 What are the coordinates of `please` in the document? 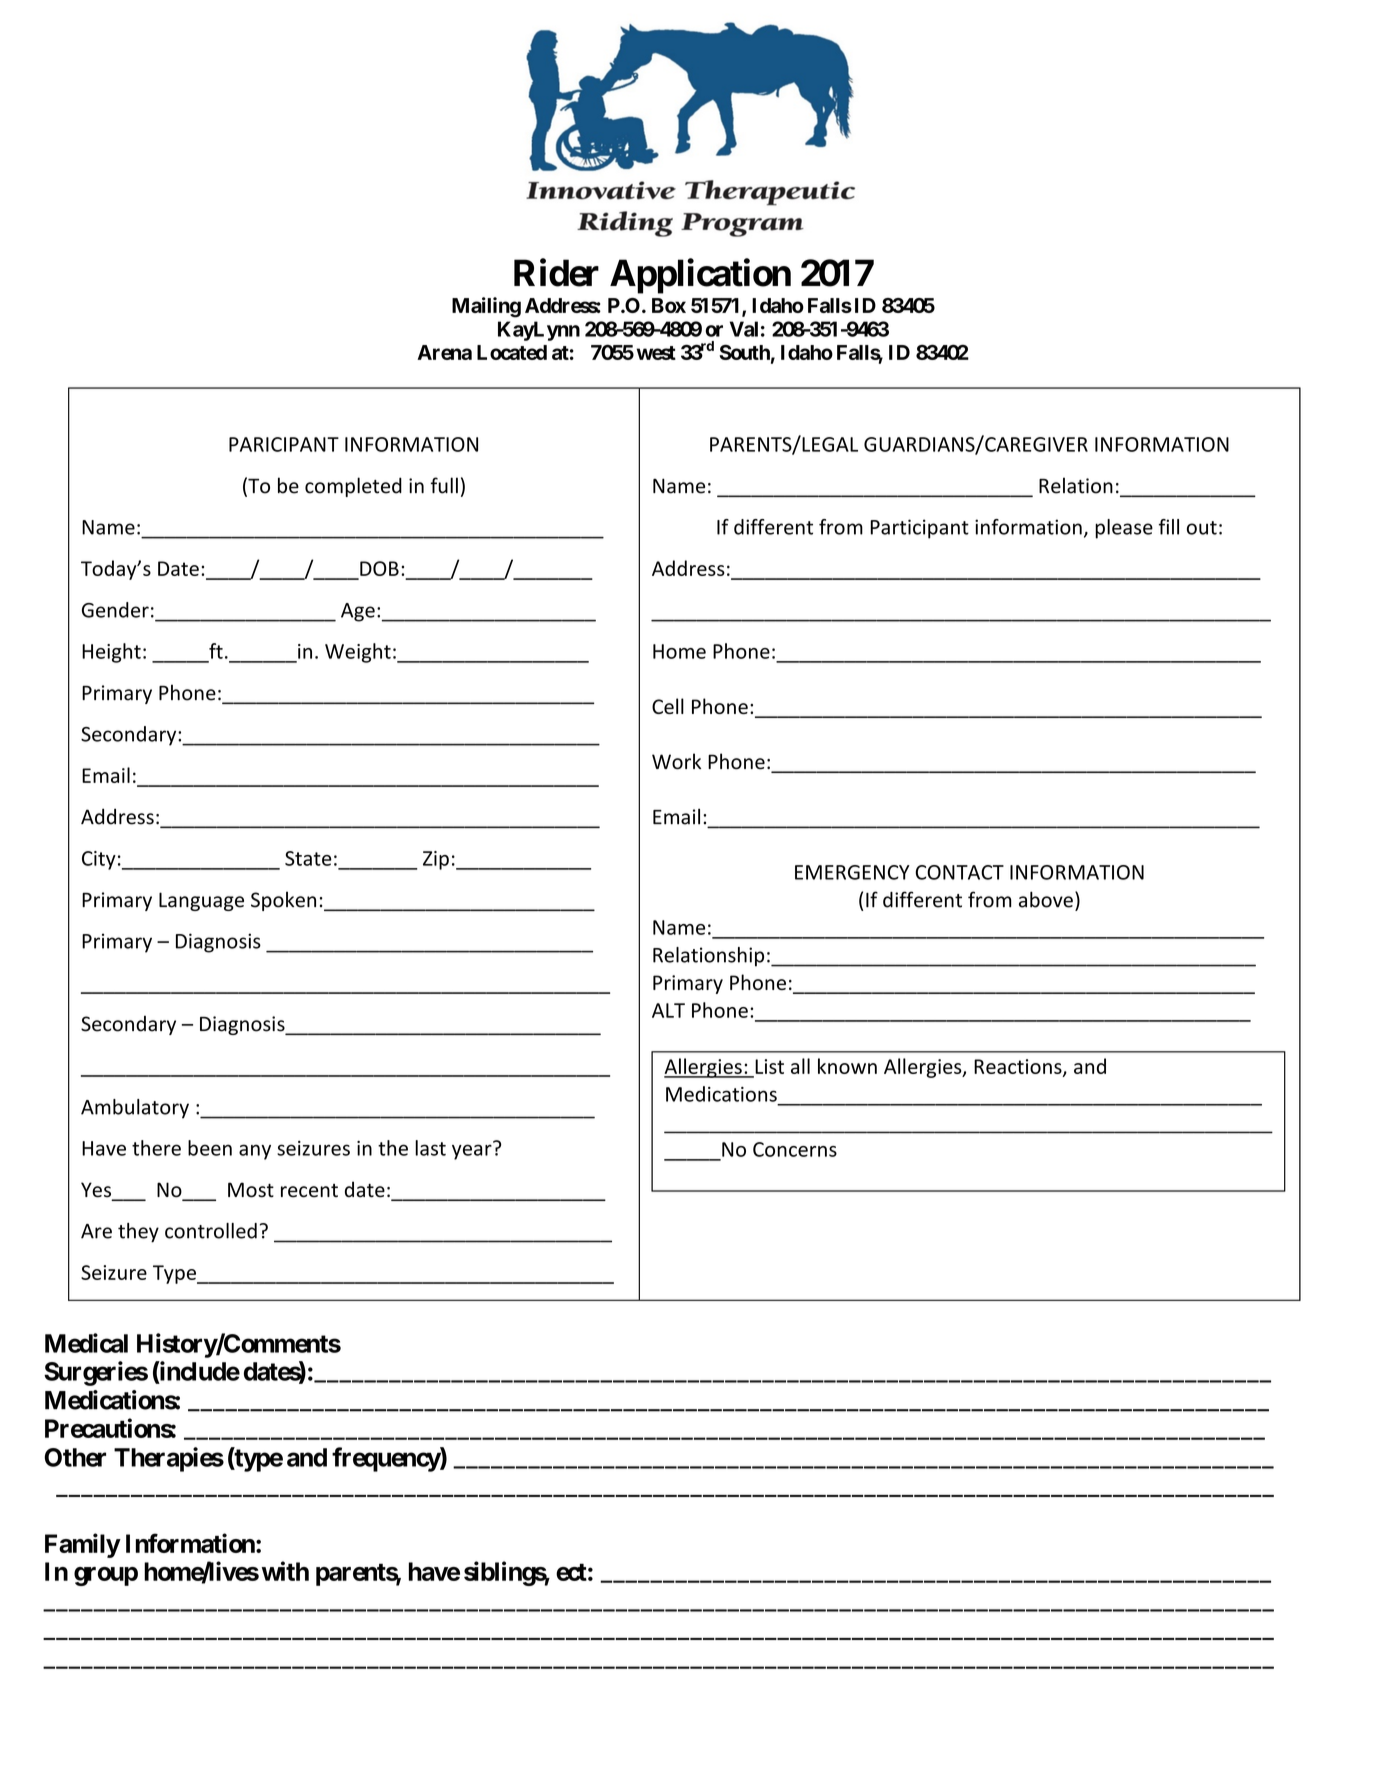 It's located at (1124, 529).
